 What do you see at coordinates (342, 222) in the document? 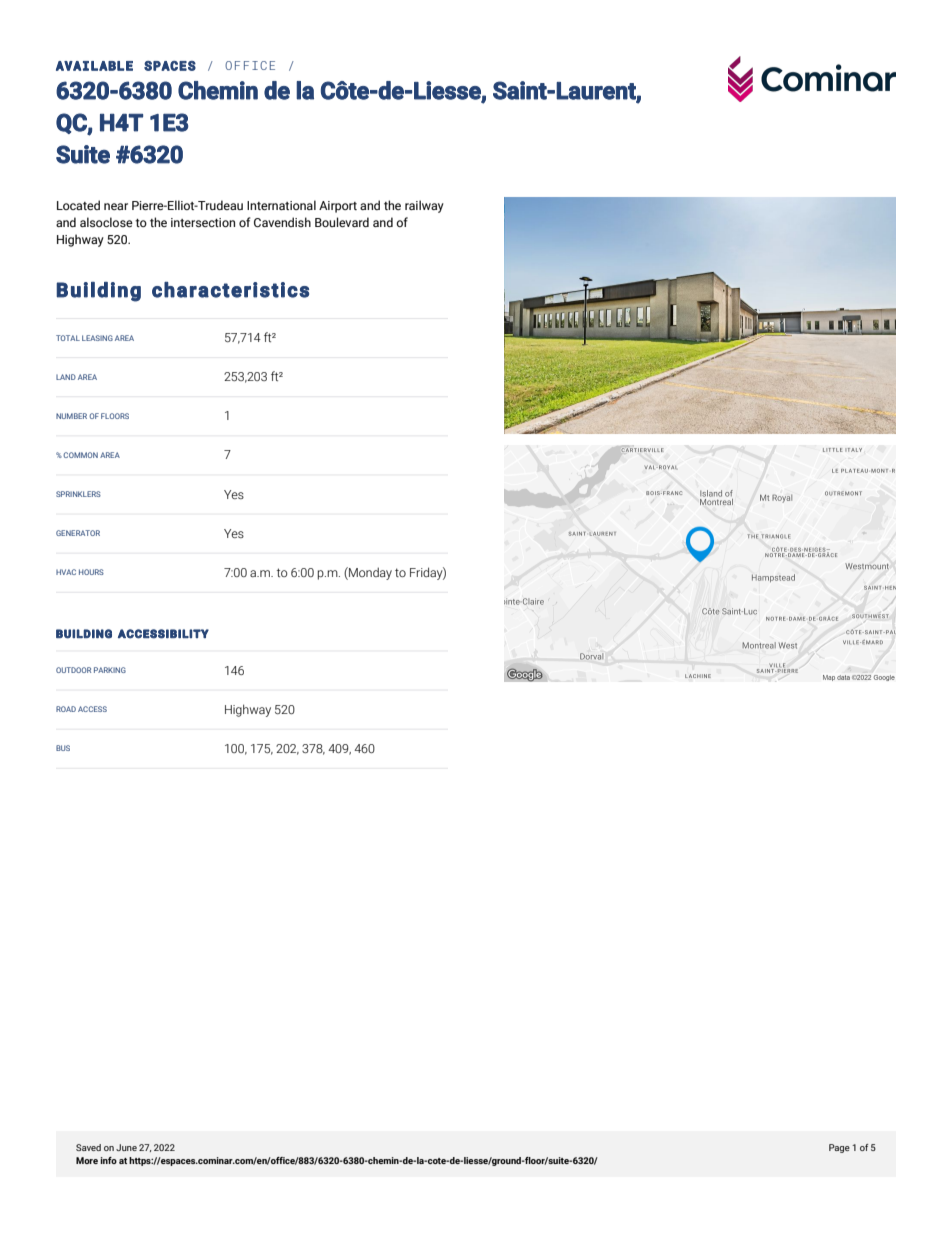
I see `Boulevard` at bounding box center [342, 222].
